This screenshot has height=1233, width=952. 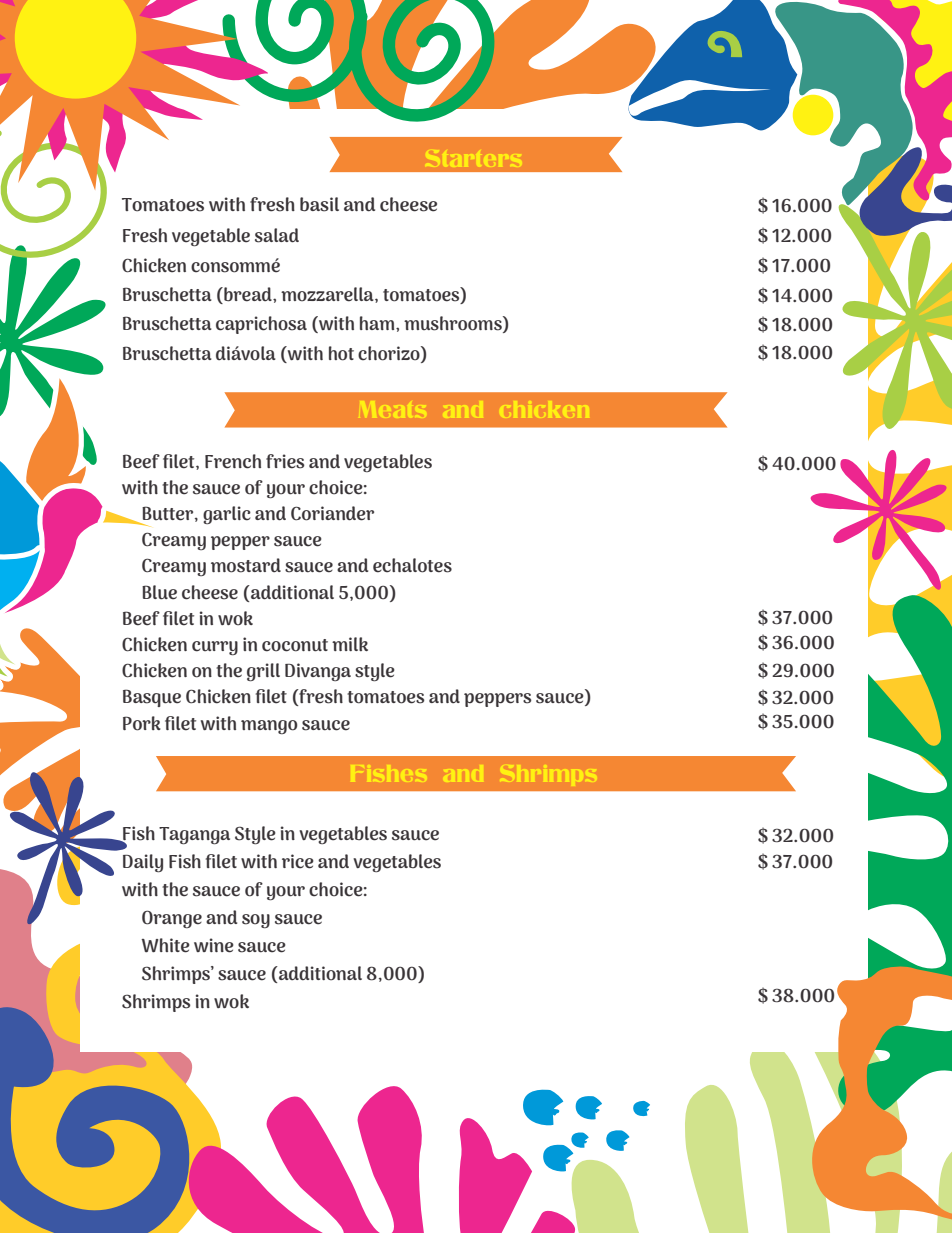 I want to click on salad, so click(x=277, y=235).
